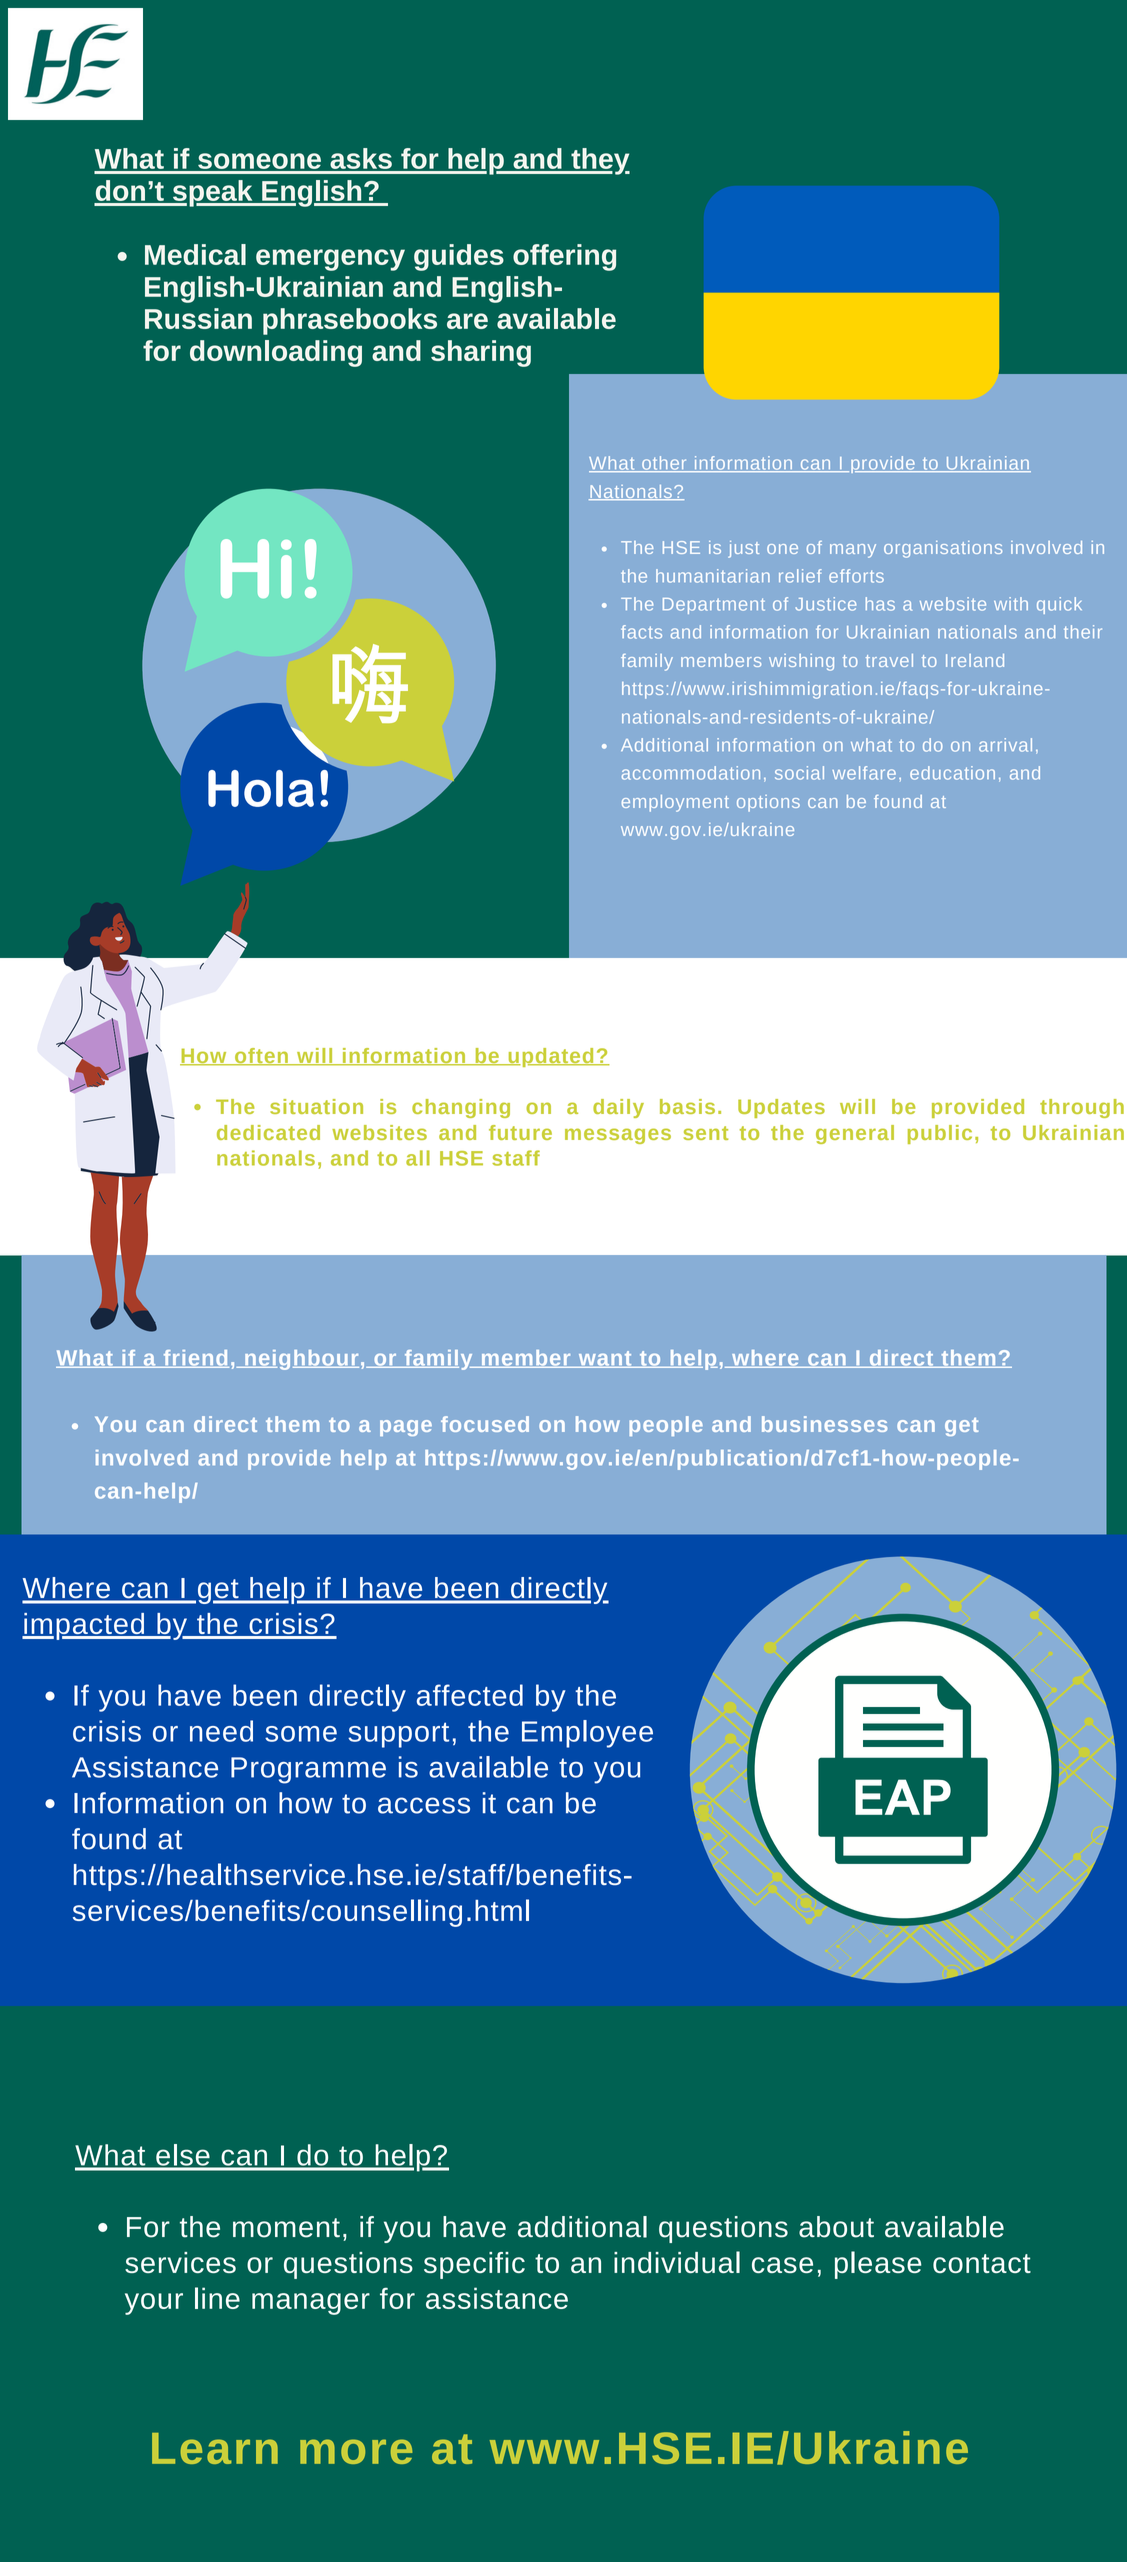  Describe the element at coordinates (587, 1734) in the document. I see `Employee` at that location.
